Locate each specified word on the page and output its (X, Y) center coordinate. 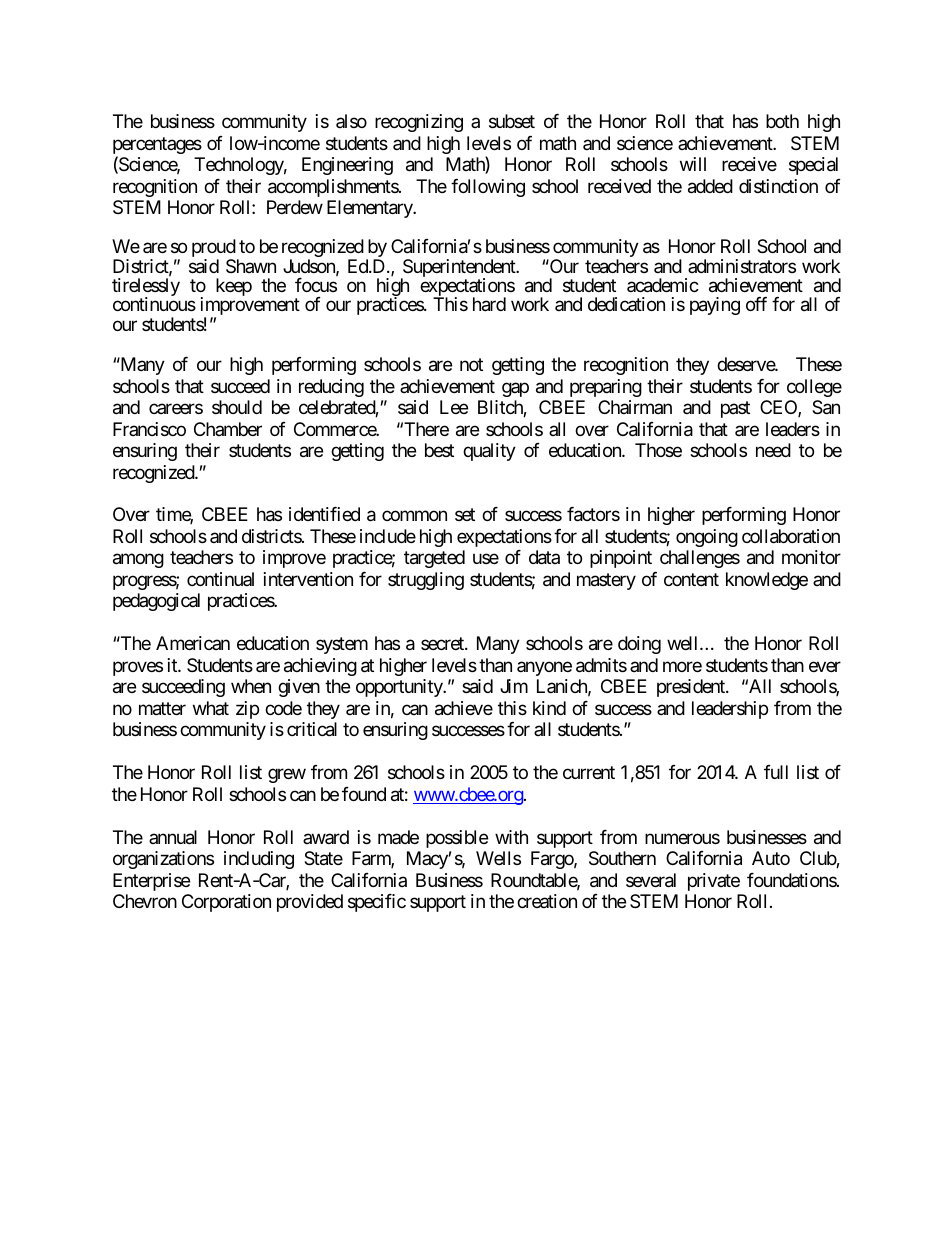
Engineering (347, 166)
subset (512, 121)
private (714, 882)
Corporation (226, 903)
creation (547, 901)
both (782, 121)
